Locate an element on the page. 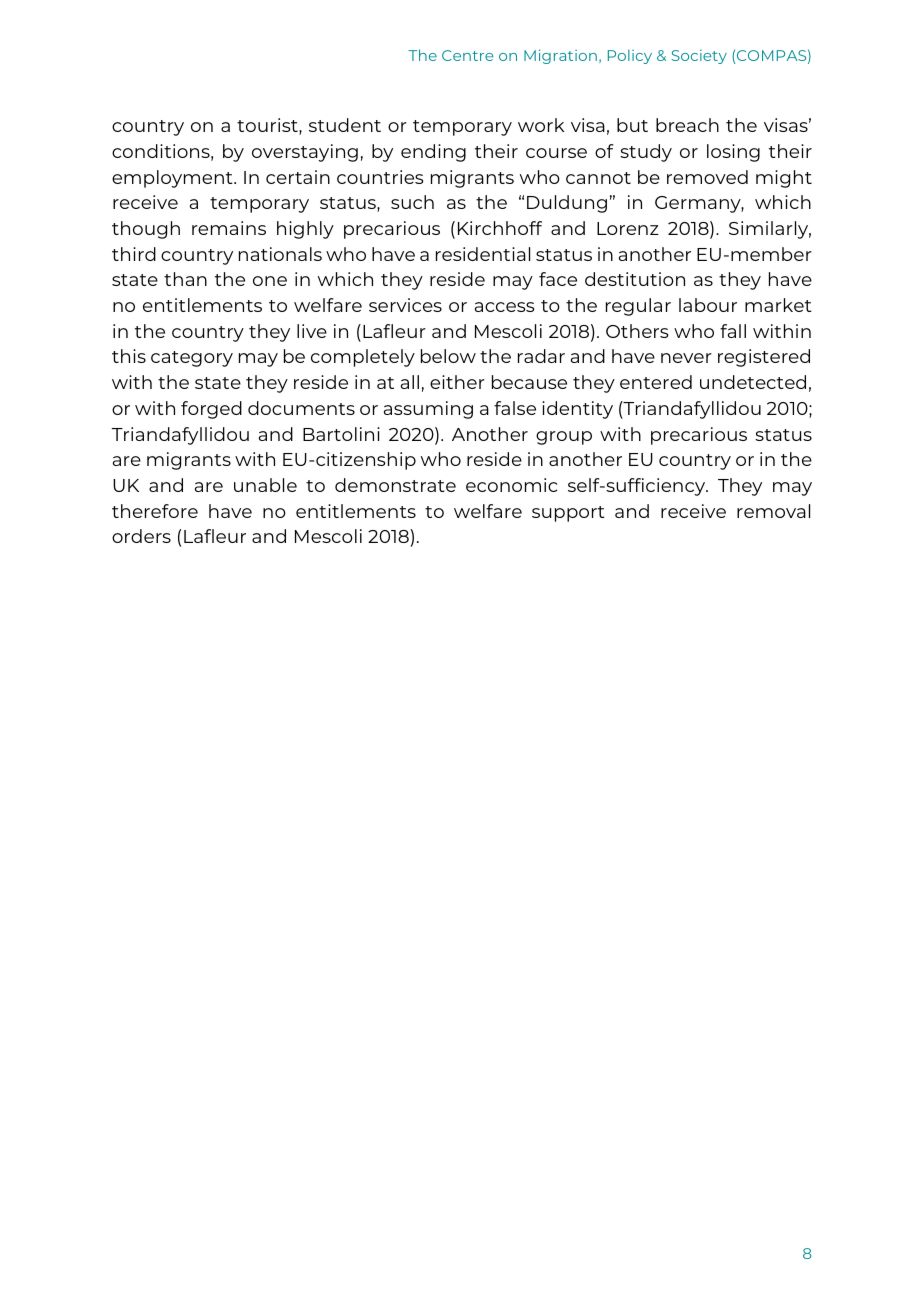 The image size is (924, 1308). than is located at coordinates (185, 279).
